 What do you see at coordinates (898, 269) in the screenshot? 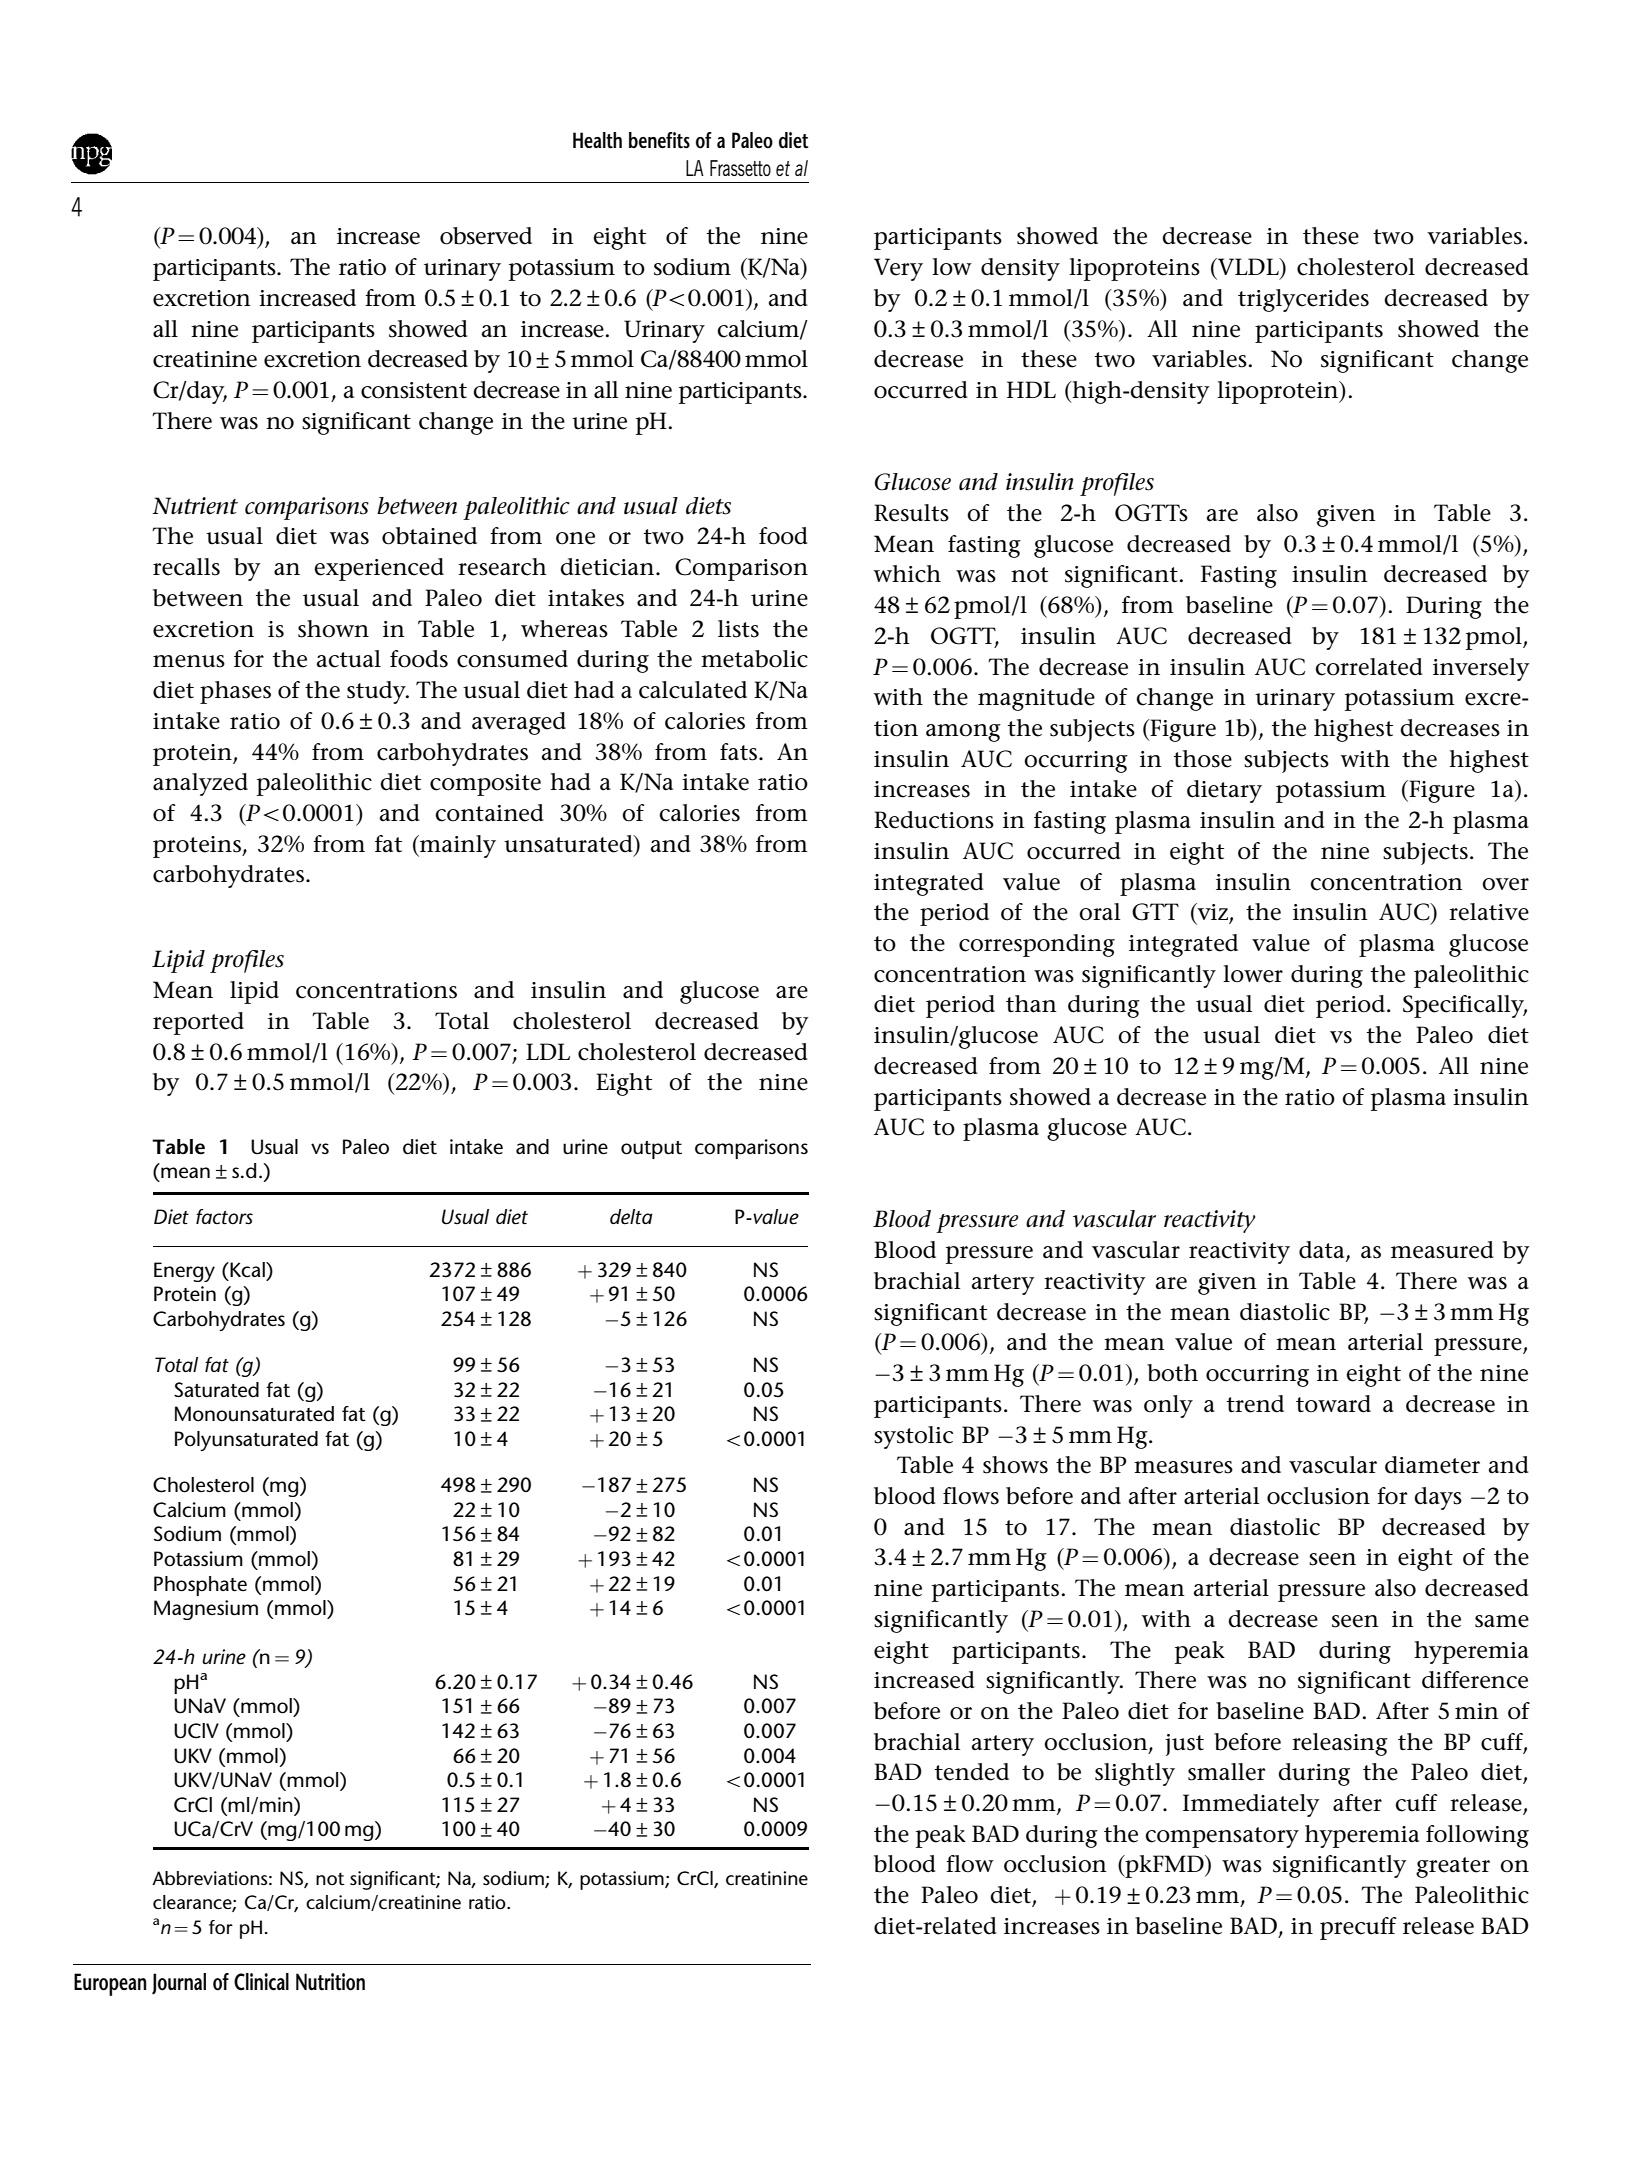
I see `Very` at bounding box center [898, 269].
